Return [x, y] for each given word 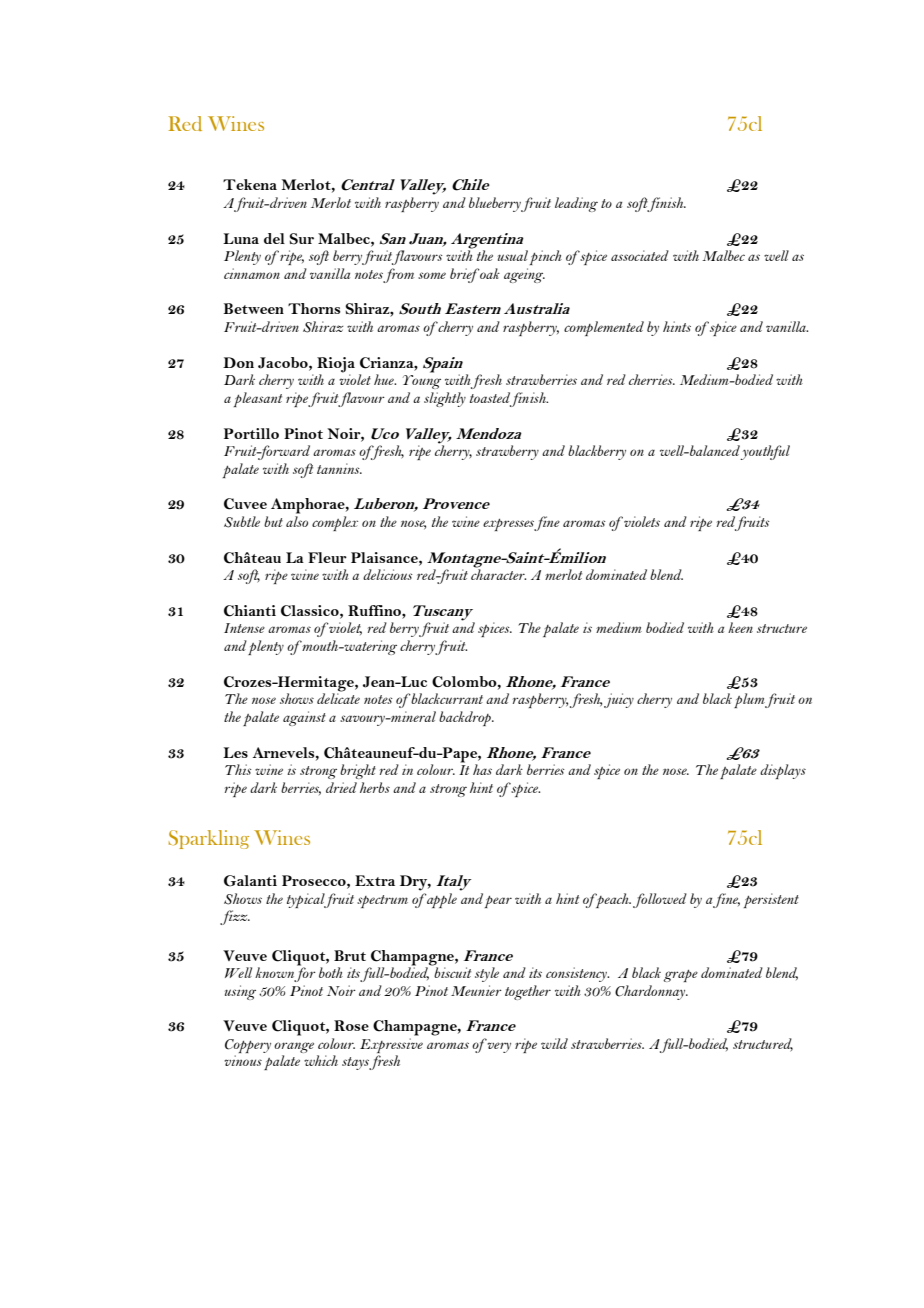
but [273, 521]
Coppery [248, 1047]
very [499, 1047]
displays [783, 771]
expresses [509, 525]
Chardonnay [651, 992]
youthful [765, 452]
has [482, 769]
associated [640, 255]
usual [513, 255]
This [238, 769]
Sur [301, 239]
